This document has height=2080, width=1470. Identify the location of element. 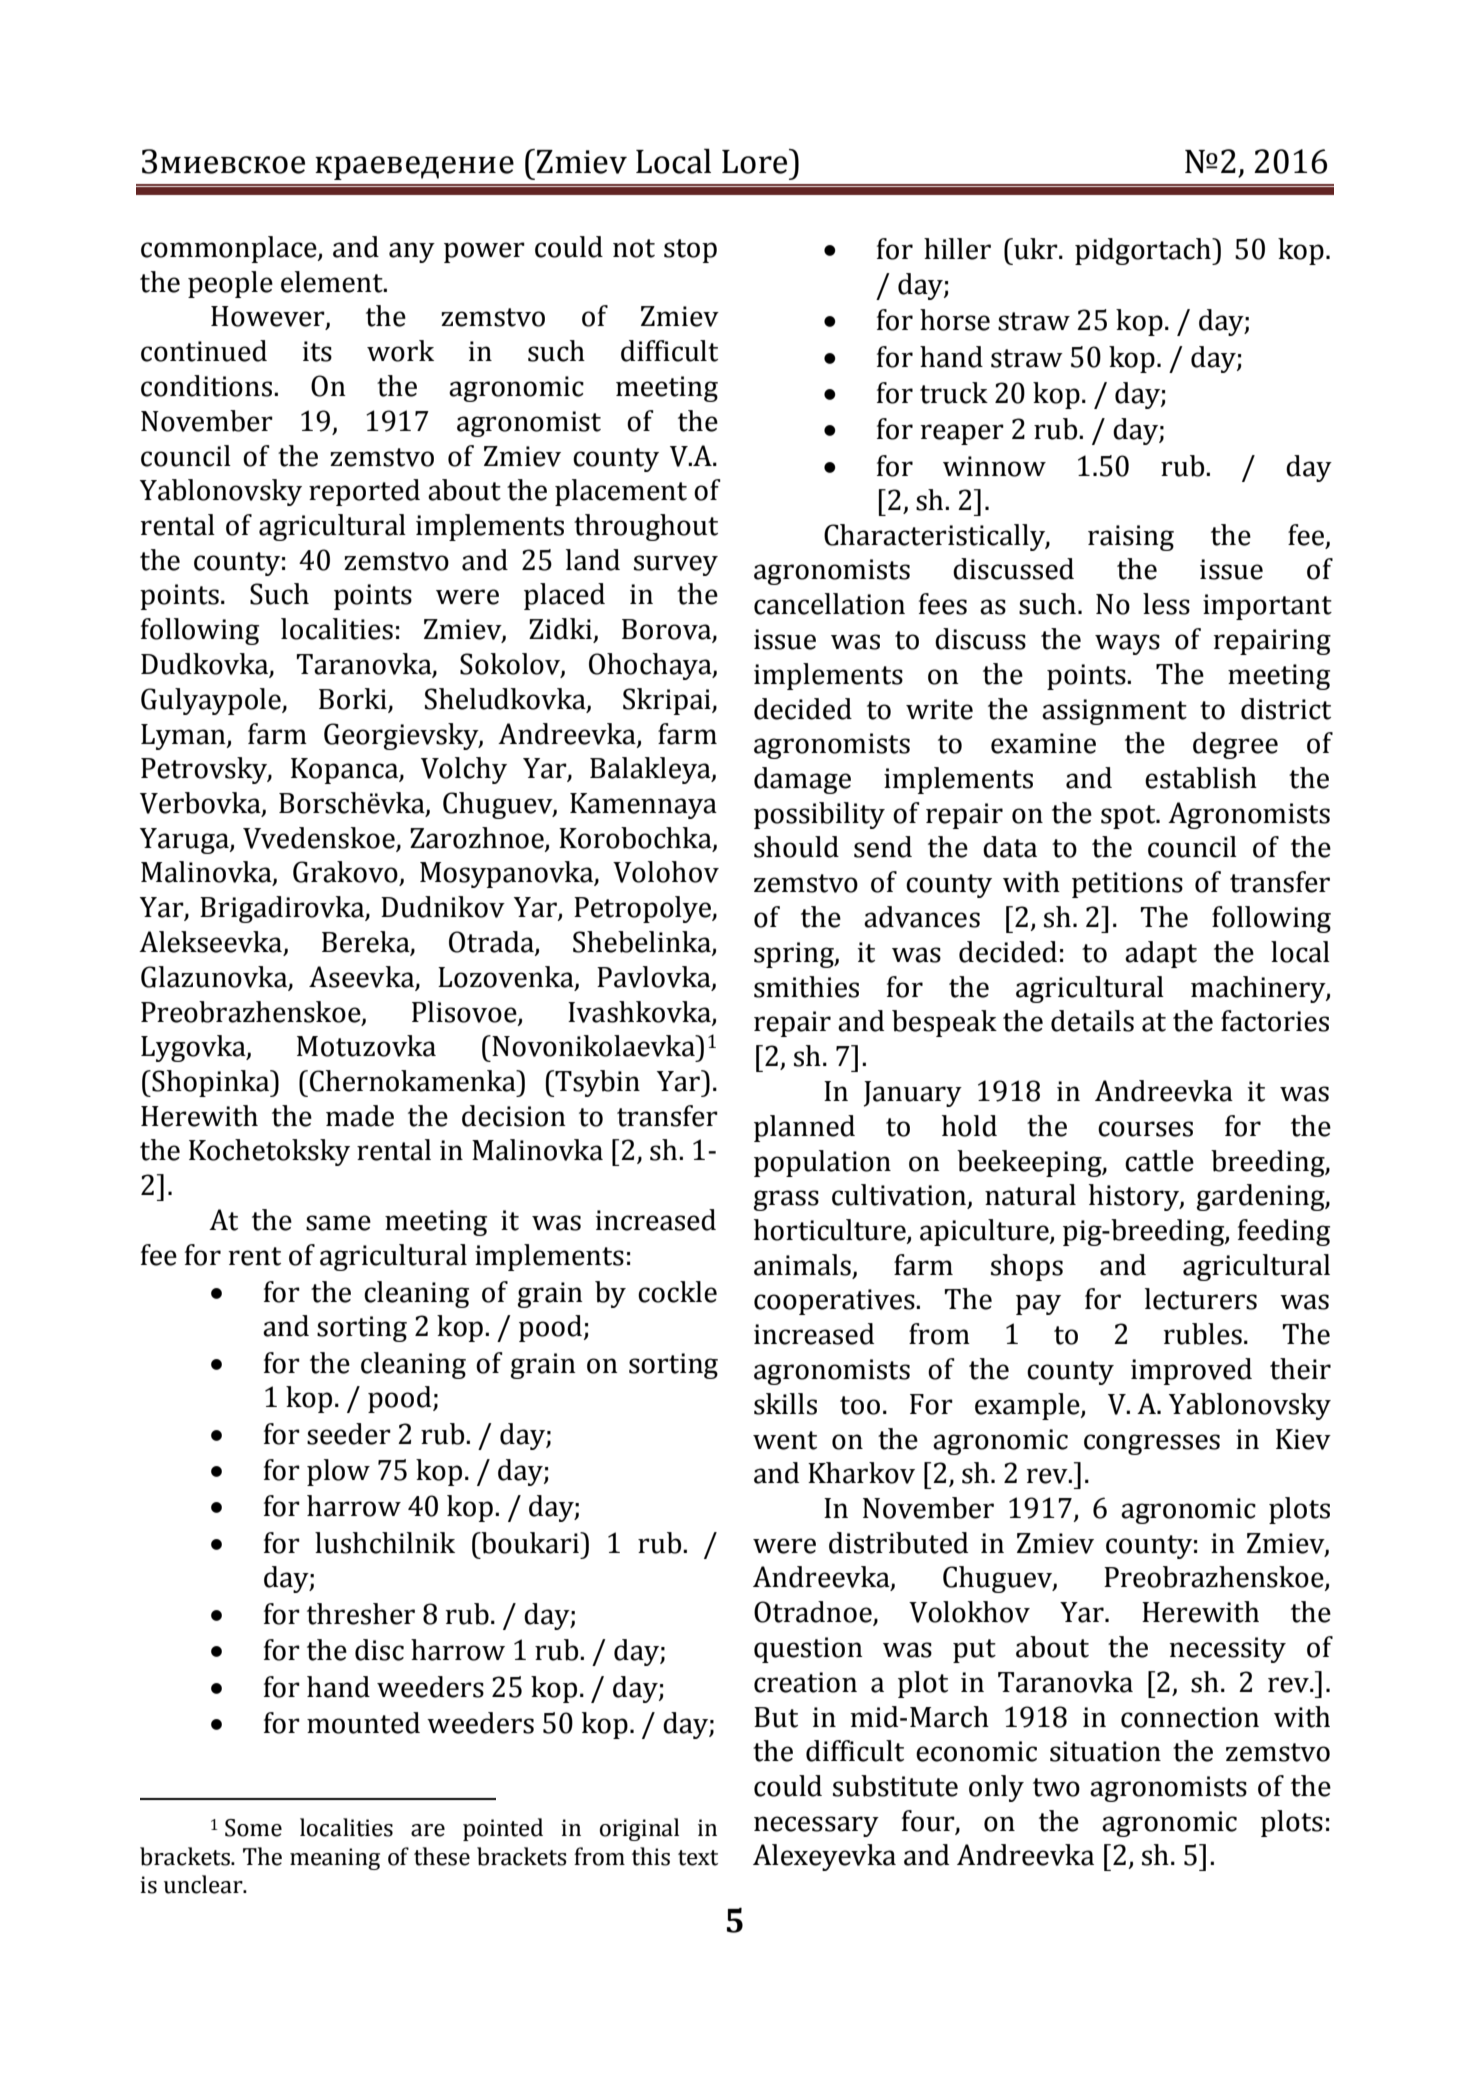
(333, 282).
